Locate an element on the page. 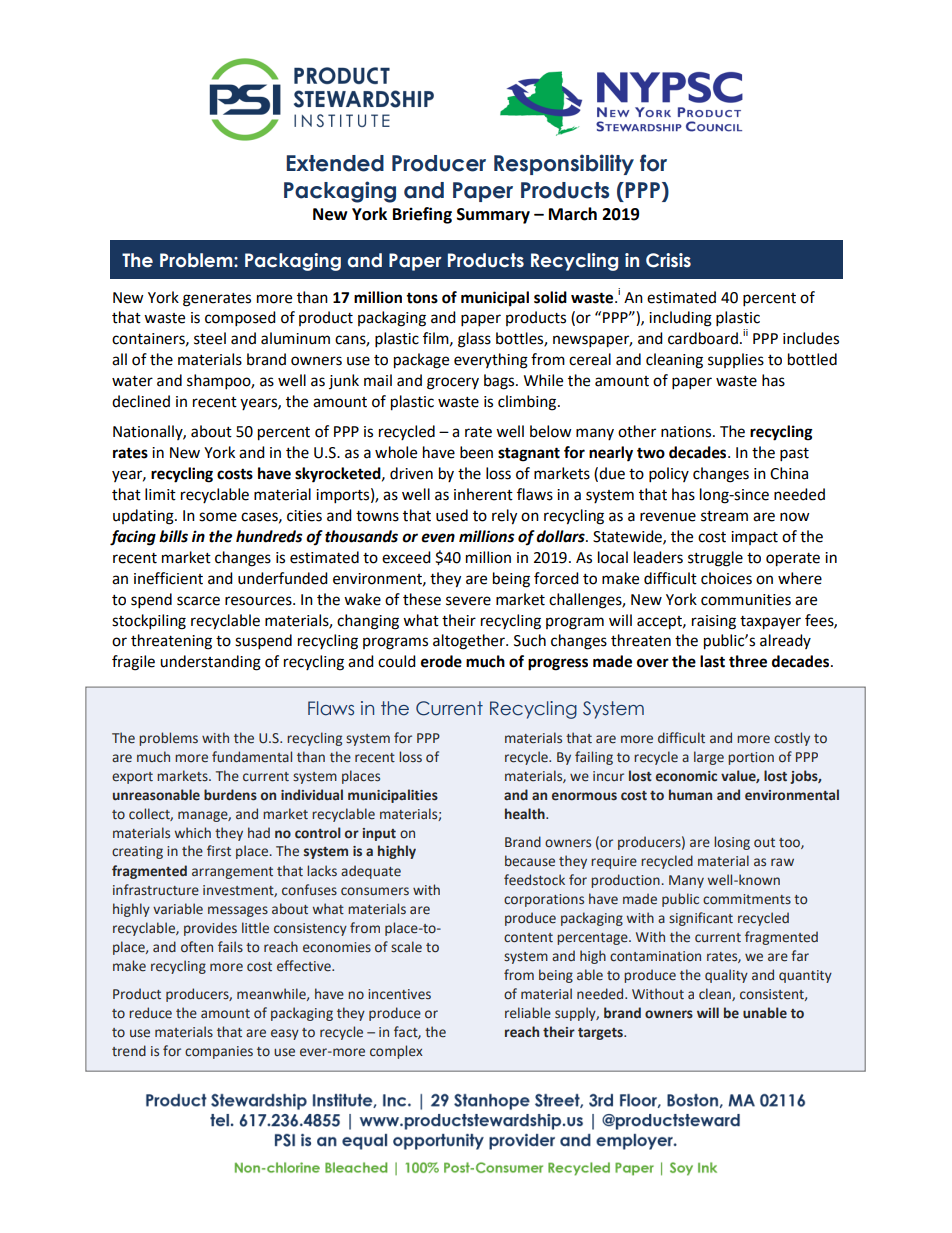 The height and width of the page is (1233, 952). scarce is located at coordinates (198, 601).
